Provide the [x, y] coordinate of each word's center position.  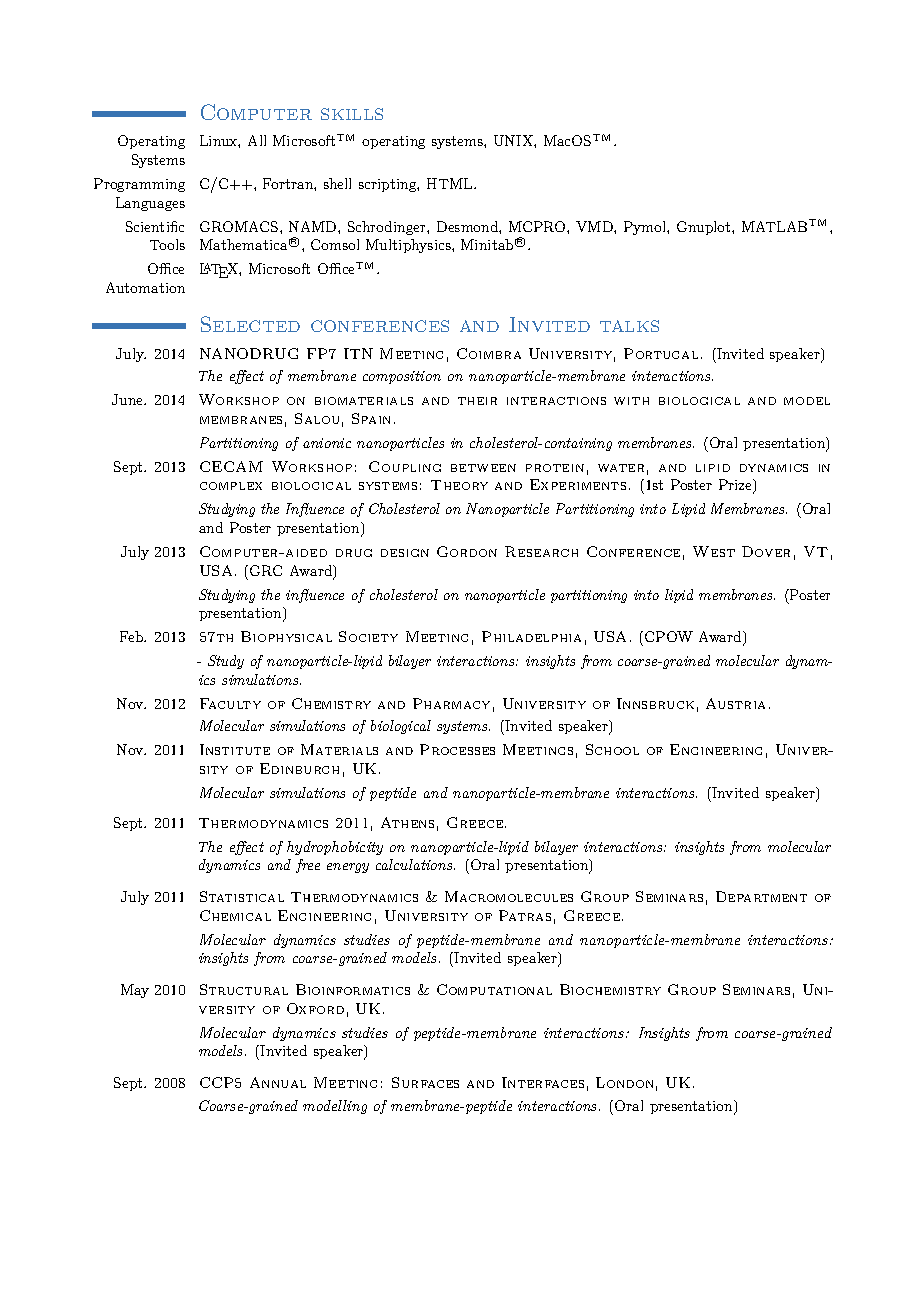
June [129, 399]
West [714, 551]
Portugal [661, 353]
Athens [407, 822]
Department [761, 896]
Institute [235, 749]
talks [629, 326]
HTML [451, 183]
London [624, 1082]
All [257, 140]
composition [402, 377]
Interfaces [543, 1082]
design [405, 553]
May [135, 991]
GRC [266, 570]
